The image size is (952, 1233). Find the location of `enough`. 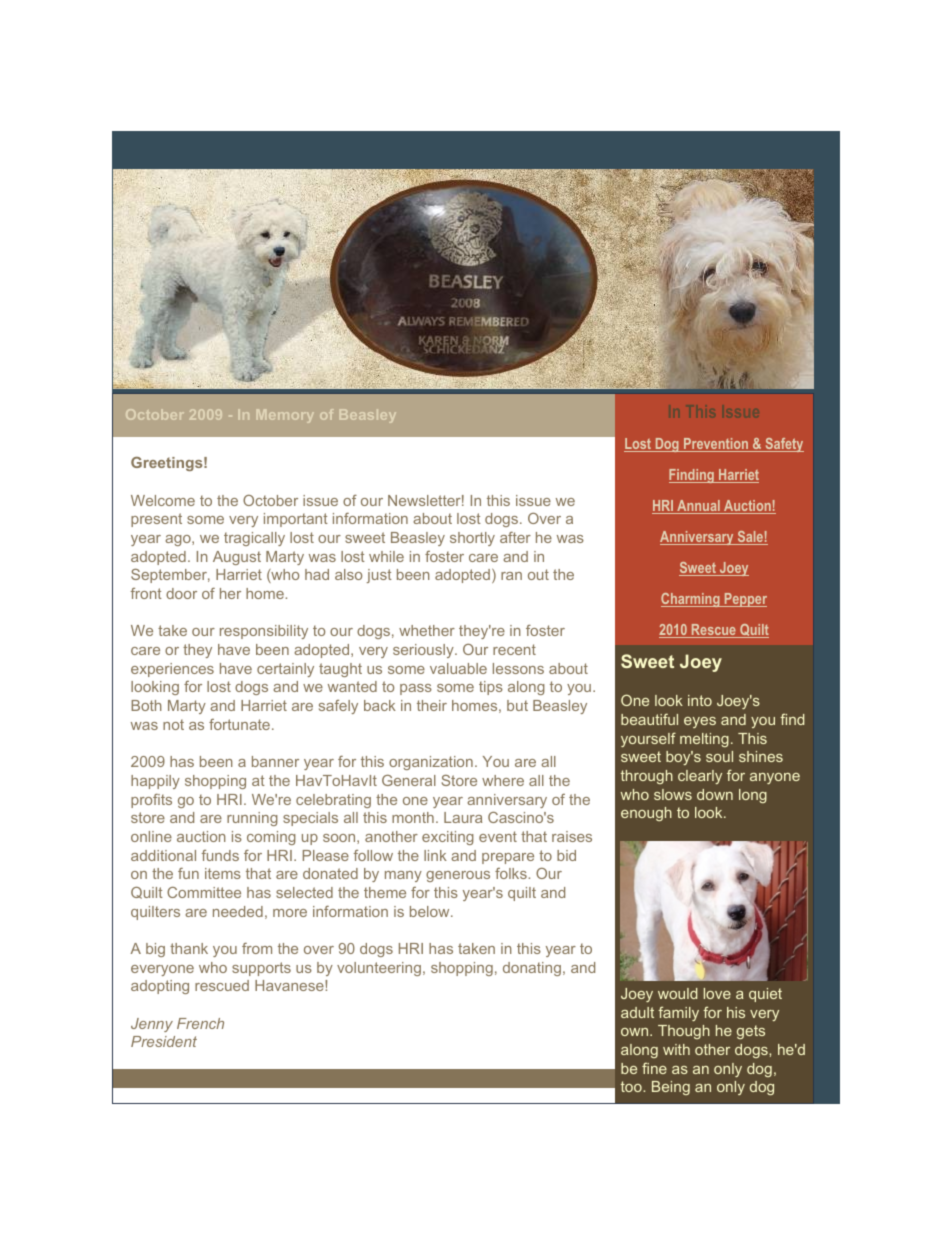

enough is located at coordinates (646, 814).
